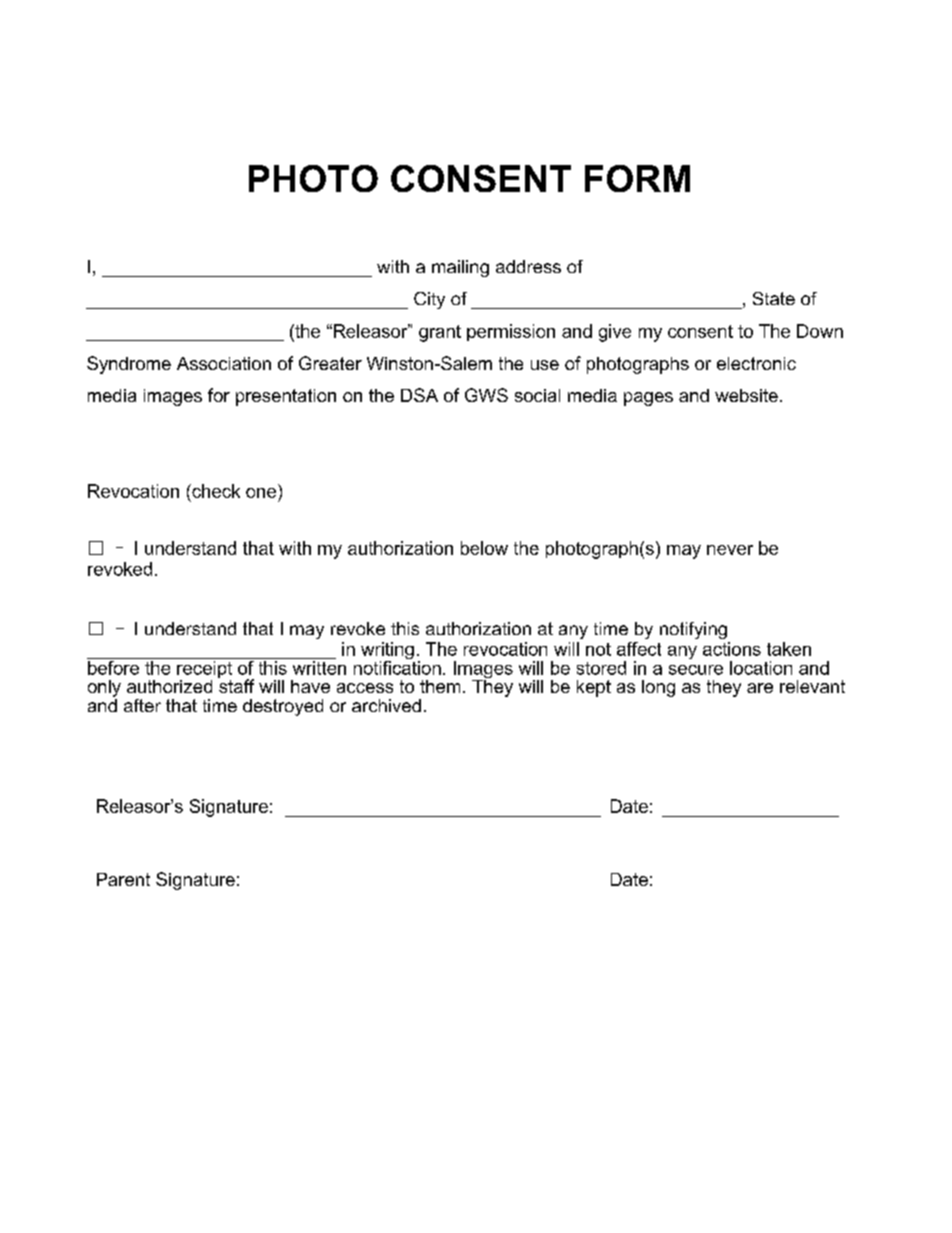  I want to click on authorized, so click(169, 686).
